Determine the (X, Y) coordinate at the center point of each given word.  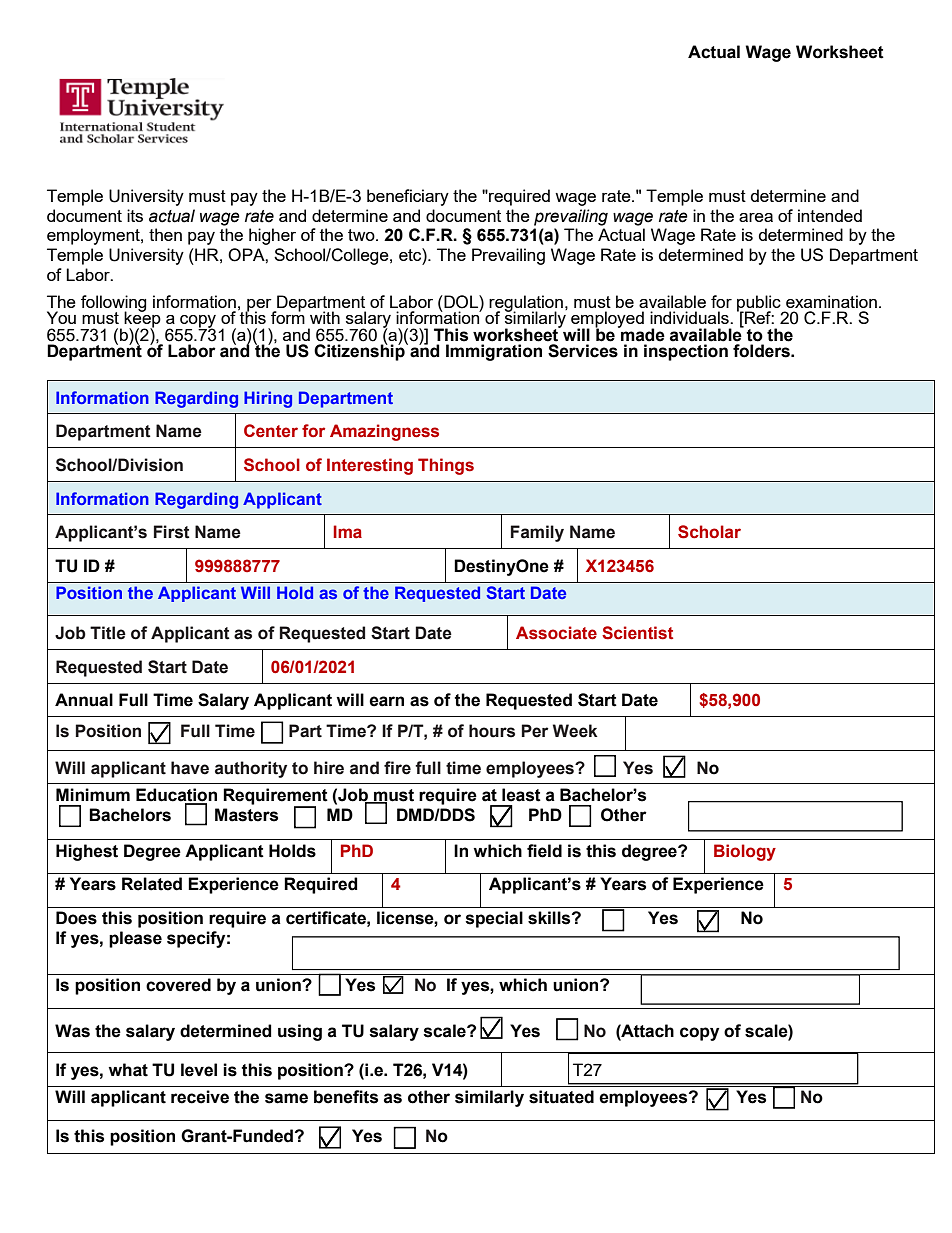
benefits (346, 1097)
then (165, 234)
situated (561, 1097)
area (756, 217)
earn (386, 701)
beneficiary (408, 197)
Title (108, 633)
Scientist (637, 633)
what (128, 1070)
